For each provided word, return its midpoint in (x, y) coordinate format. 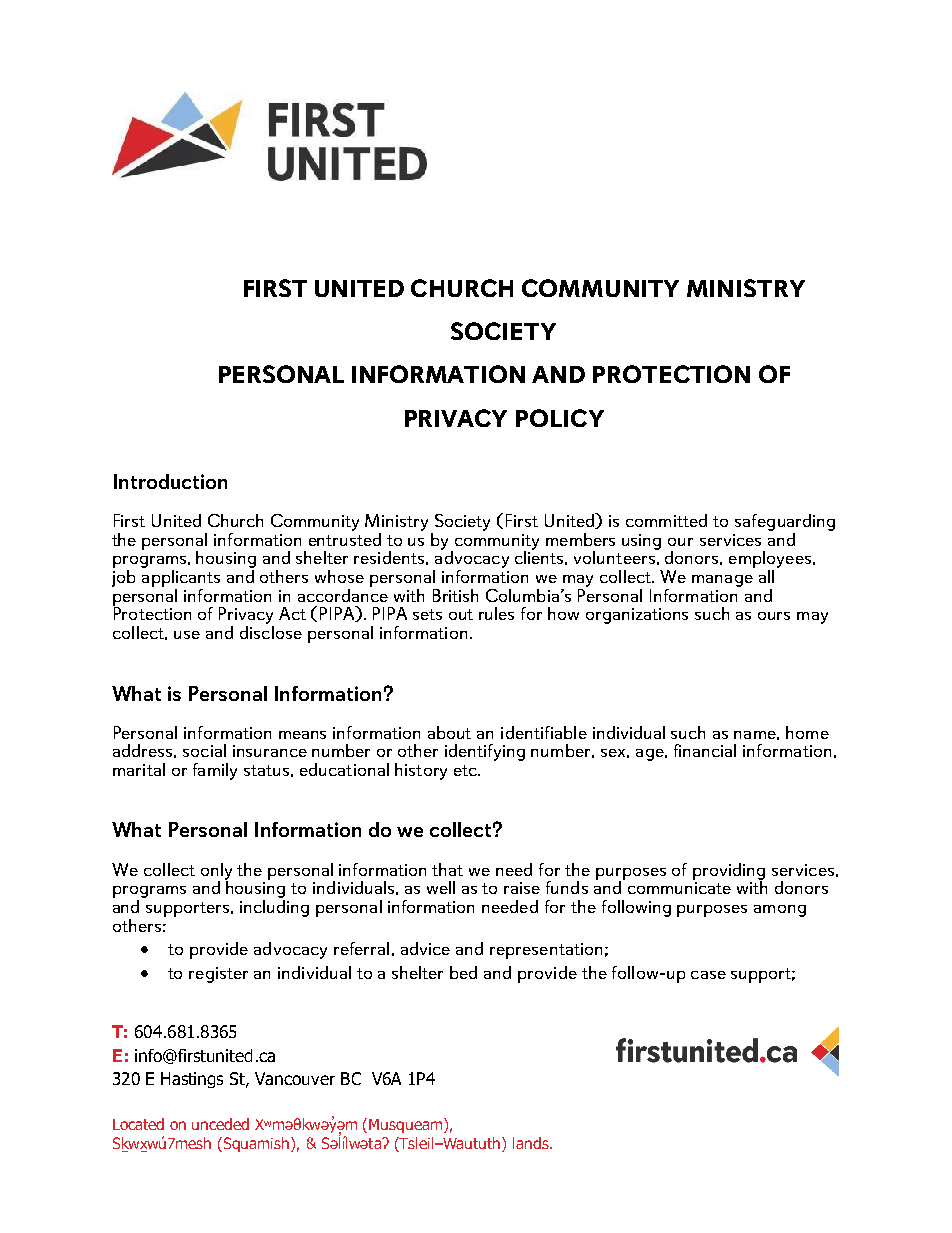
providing (729, 872)
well (441, 887)
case (708, 975)
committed (666, 520)
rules (496, 613)
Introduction (170, 481)
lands (532, 1143)
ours (774, 616)
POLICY (560, 418)
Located (138, 1124)
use (187, 635)
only (216, 872)
